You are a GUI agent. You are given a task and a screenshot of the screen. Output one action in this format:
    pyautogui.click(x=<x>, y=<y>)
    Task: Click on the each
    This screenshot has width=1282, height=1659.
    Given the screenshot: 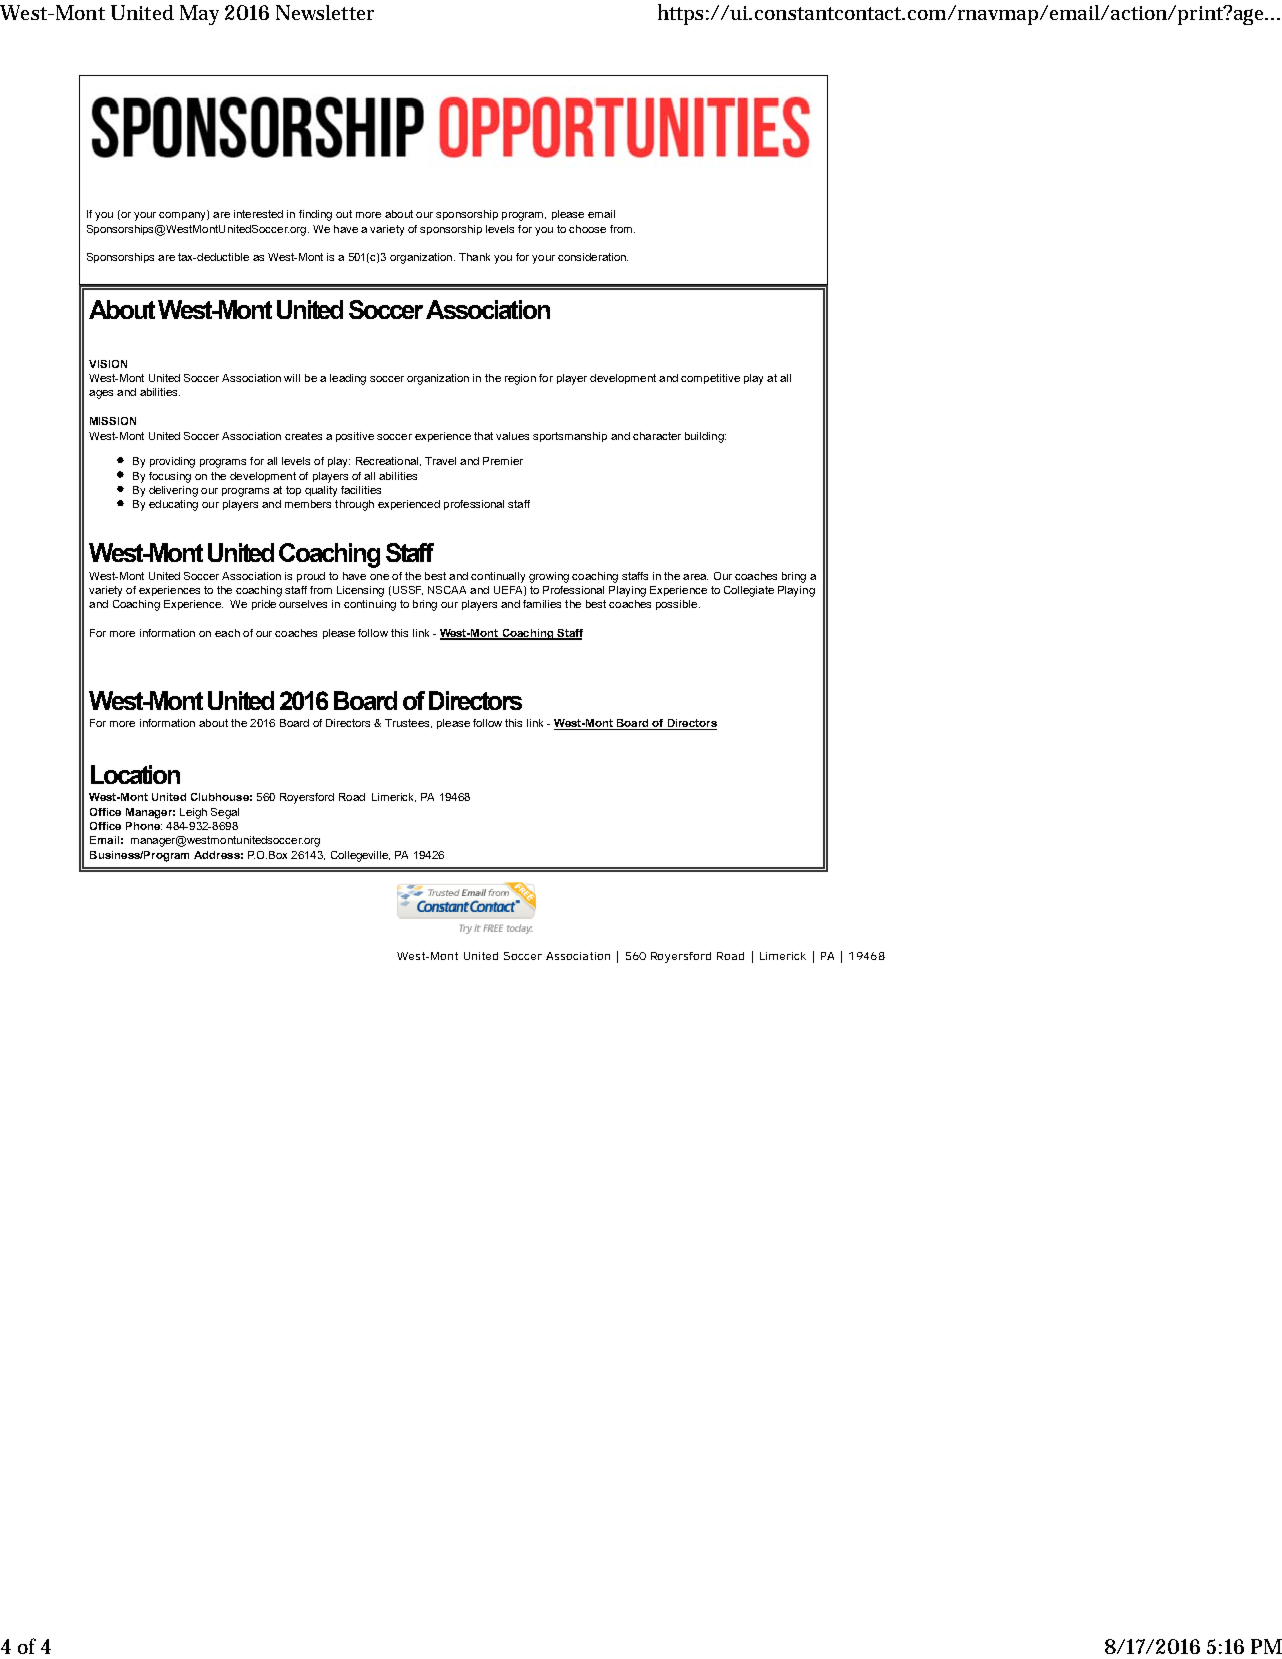 What is the action you would take?
    pyautogui.click(x=227, y=633)
